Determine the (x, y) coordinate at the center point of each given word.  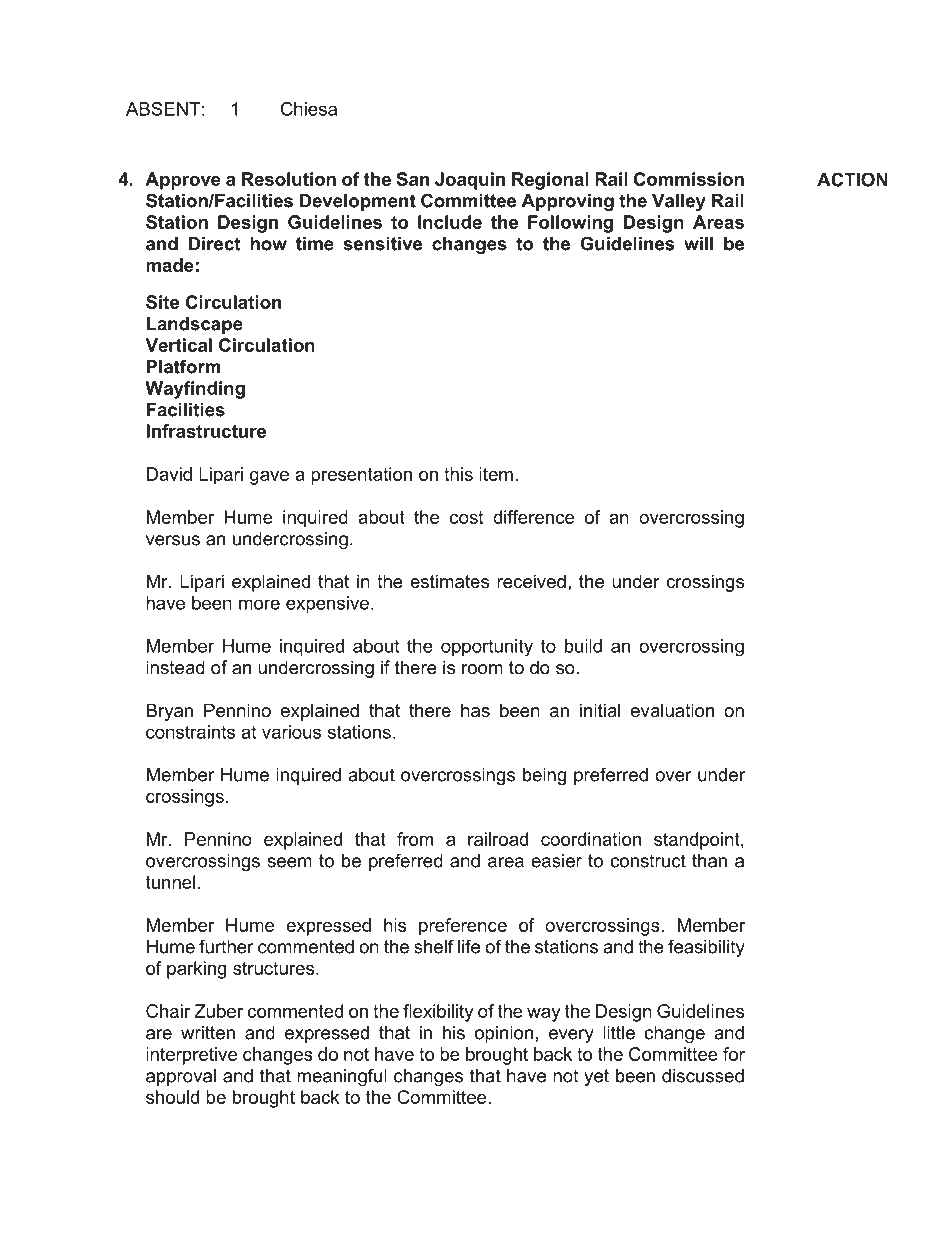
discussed (703, 1076)
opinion (504, 1034)
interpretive (191, 1056)
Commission (689, 179)
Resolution (289, 179)
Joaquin (470, 181)
